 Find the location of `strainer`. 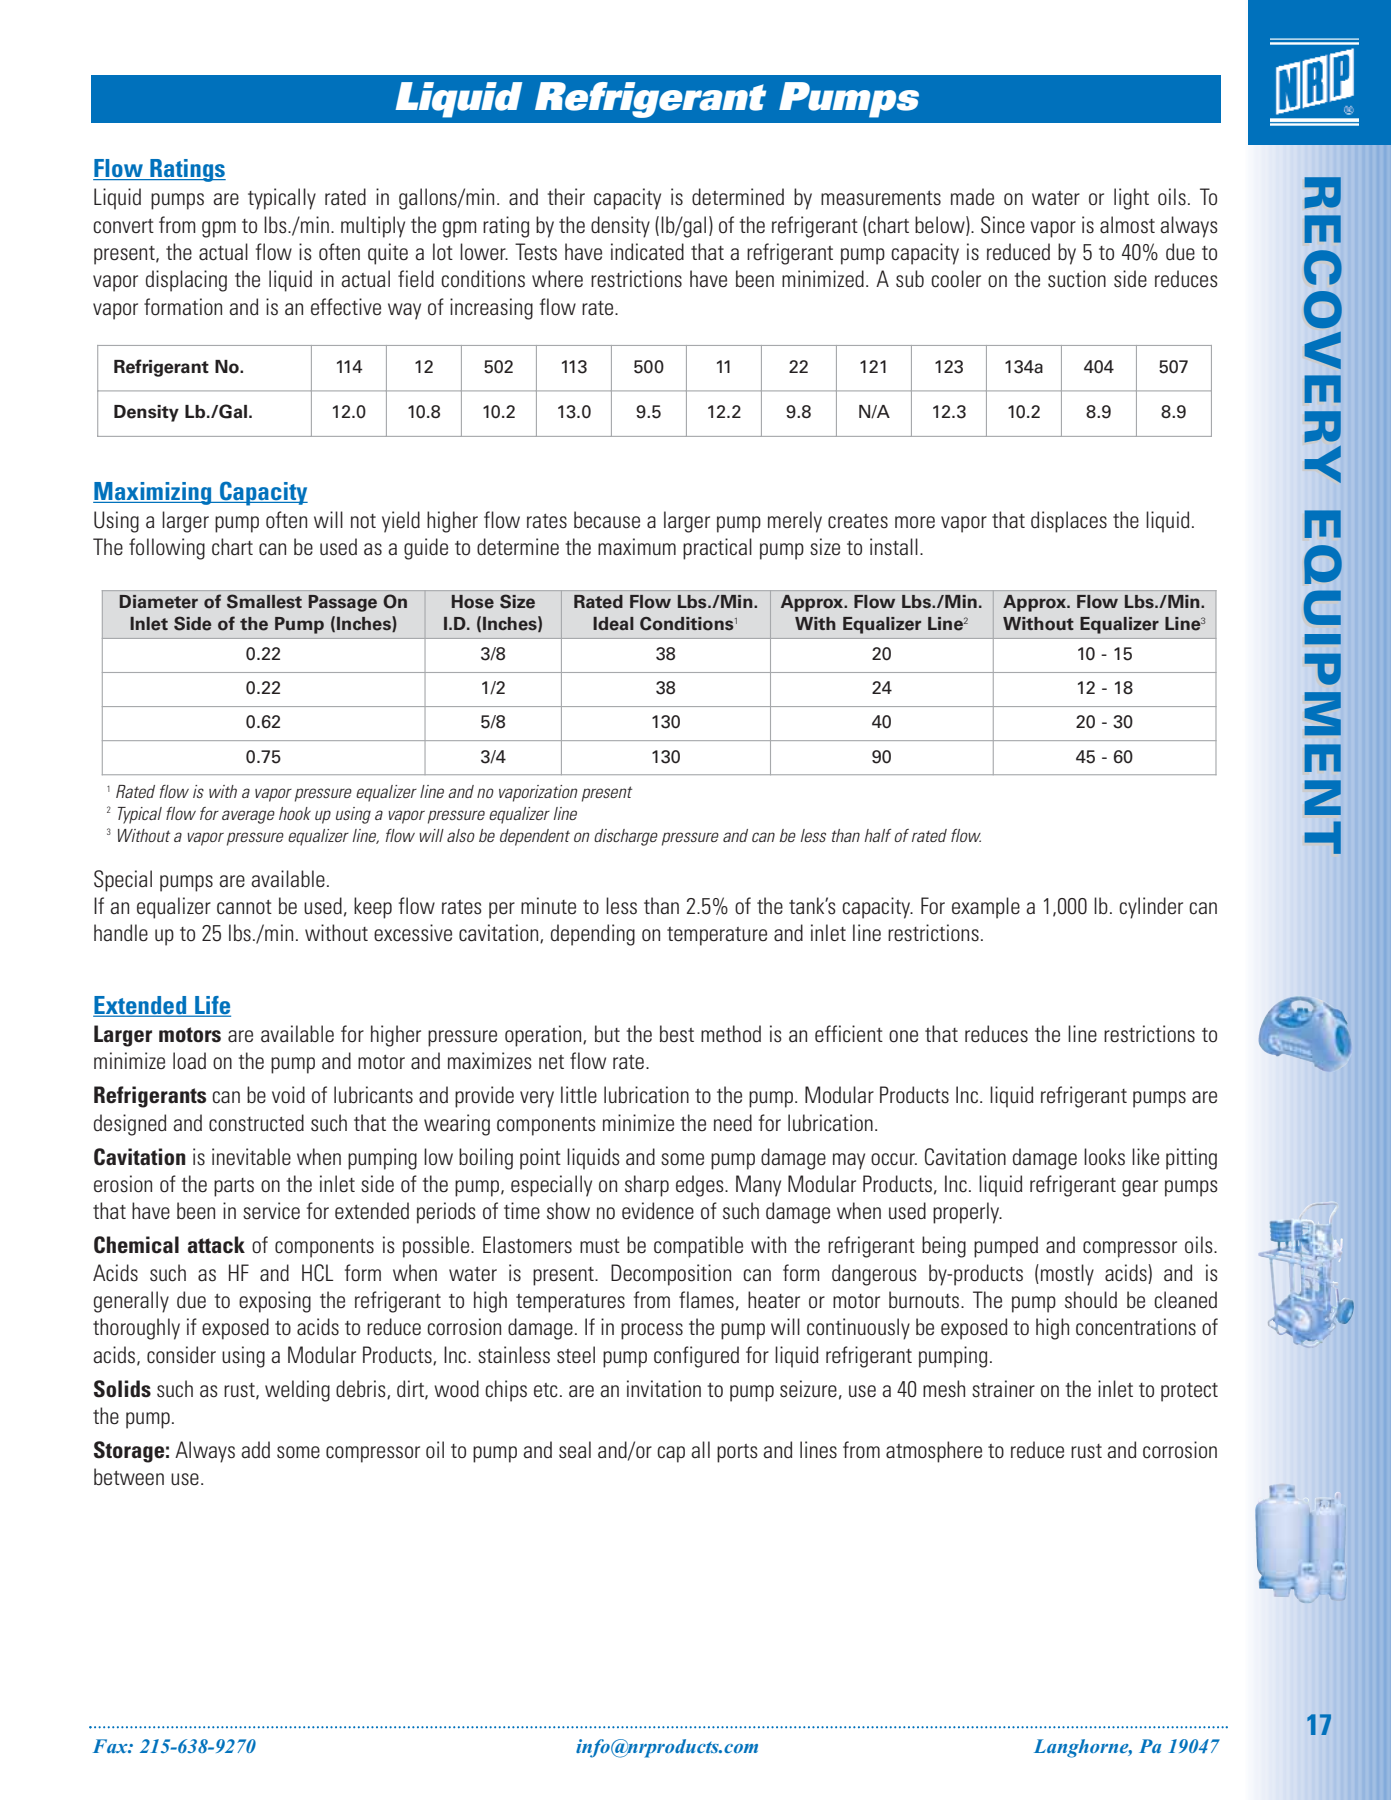

strainer is located at coordinates (1003, 1389).
